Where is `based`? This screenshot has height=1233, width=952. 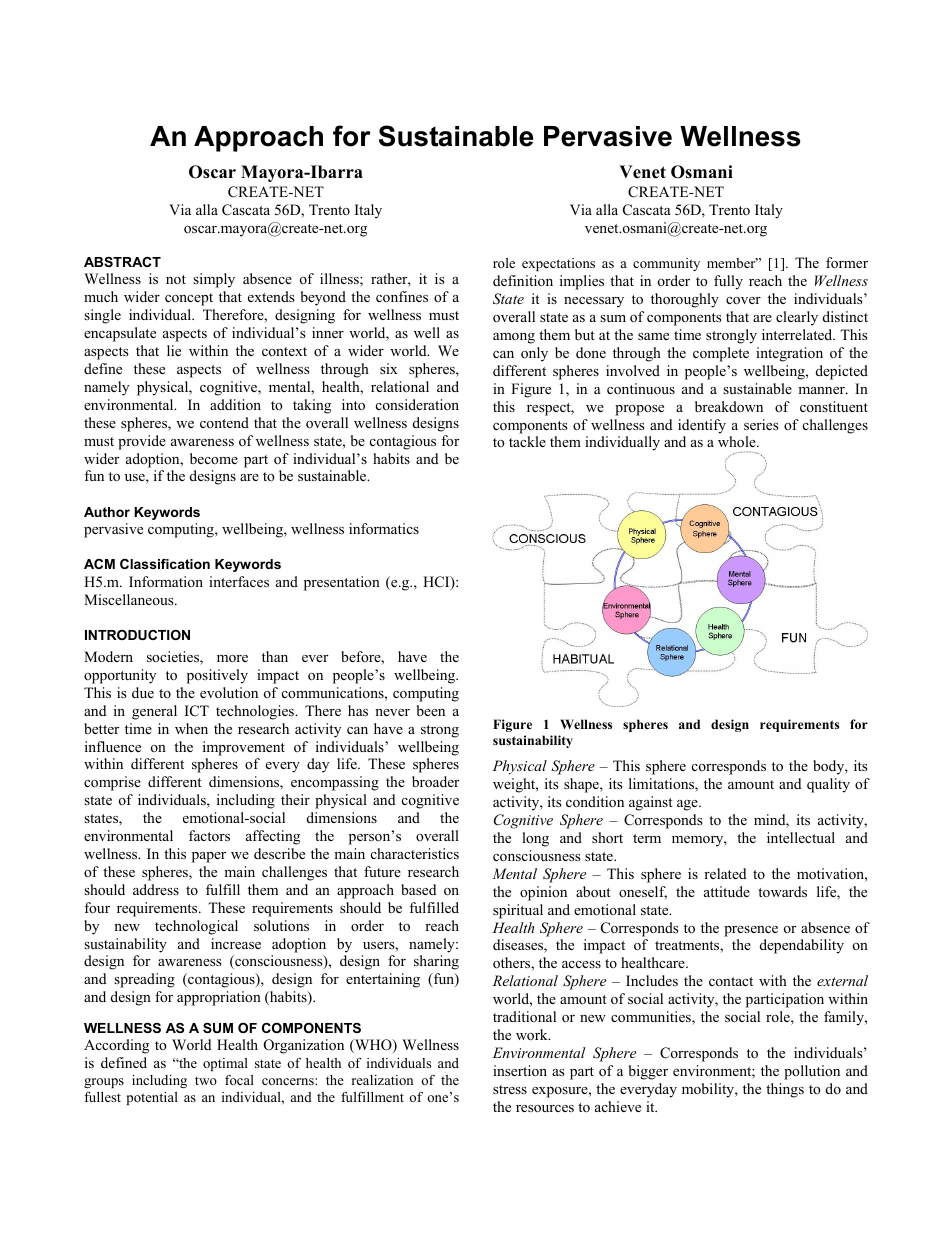
based is located at coordinates (418, 889).
